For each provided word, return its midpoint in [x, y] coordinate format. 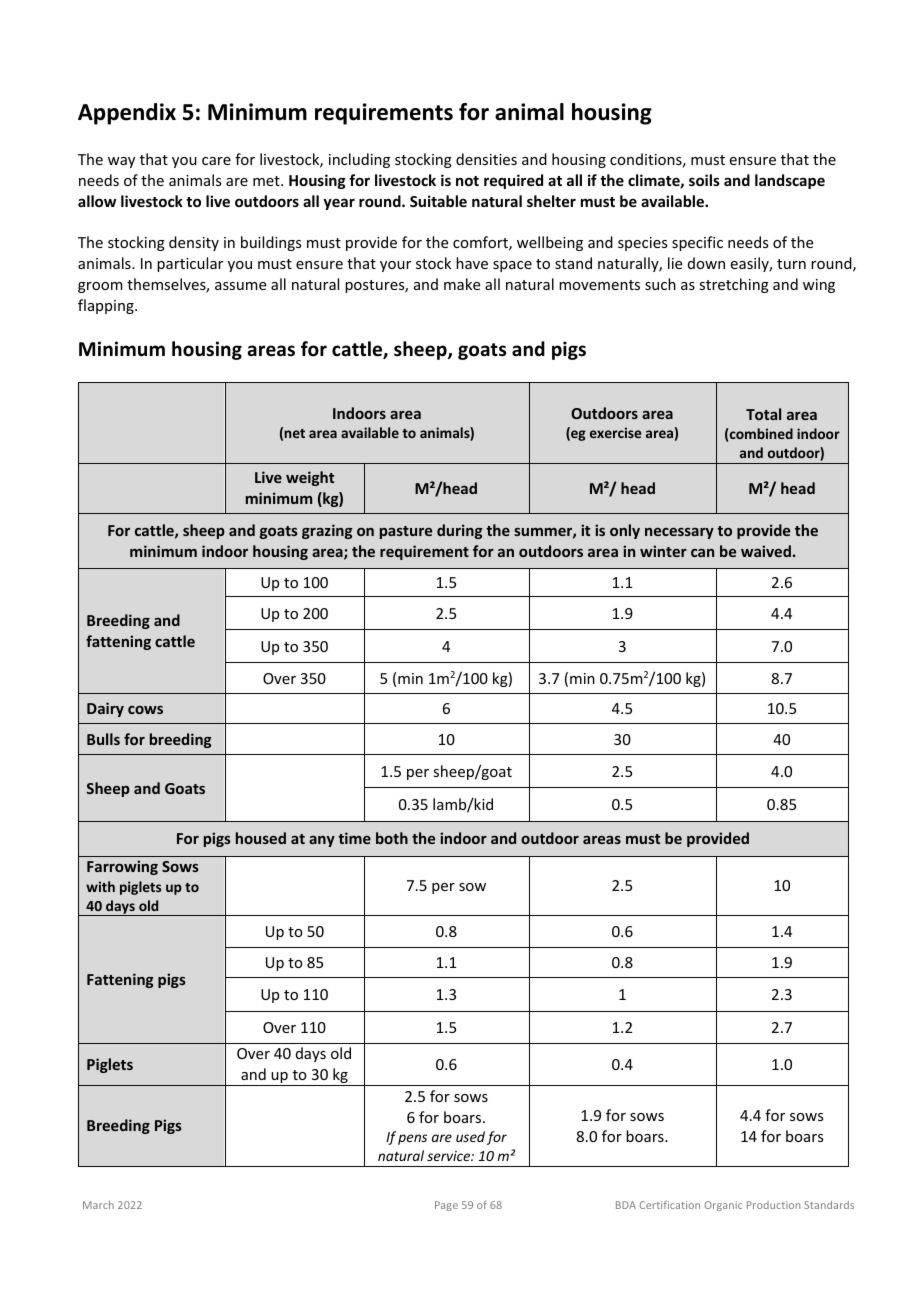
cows [145, 710]
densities [486, 159]
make [462, 284]
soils [704, 180]
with [100, 886]
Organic [723, 1206]
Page [446, 1206]
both [392, 838]
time [354, 838]
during [459, 531]
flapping [107, 306]
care [216, 161]
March [98, 1205]
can [702, 553]
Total [763, 414]
